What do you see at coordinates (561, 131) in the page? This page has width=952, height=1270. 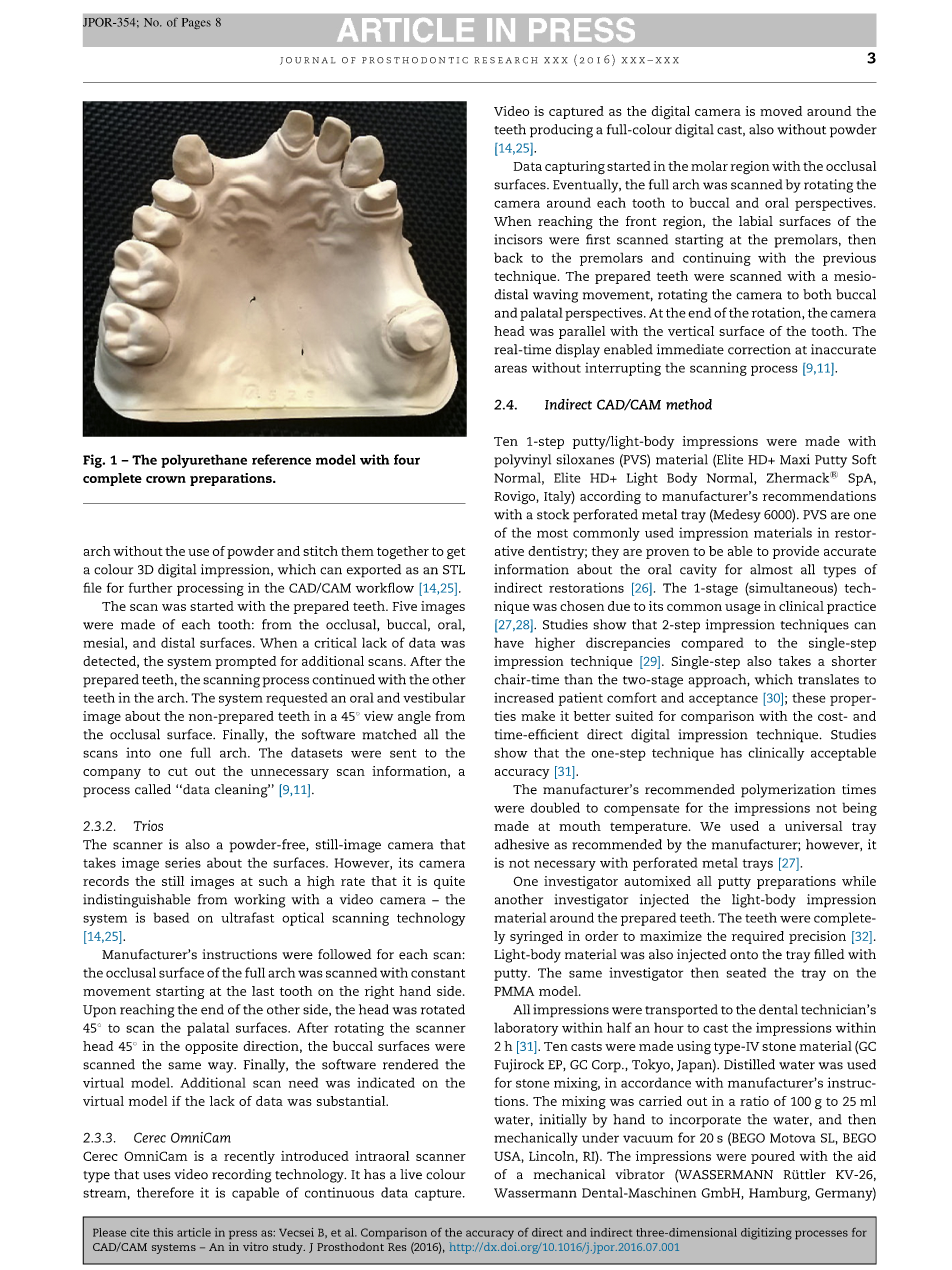 I see `producing` at bounding box center [561, 131].
